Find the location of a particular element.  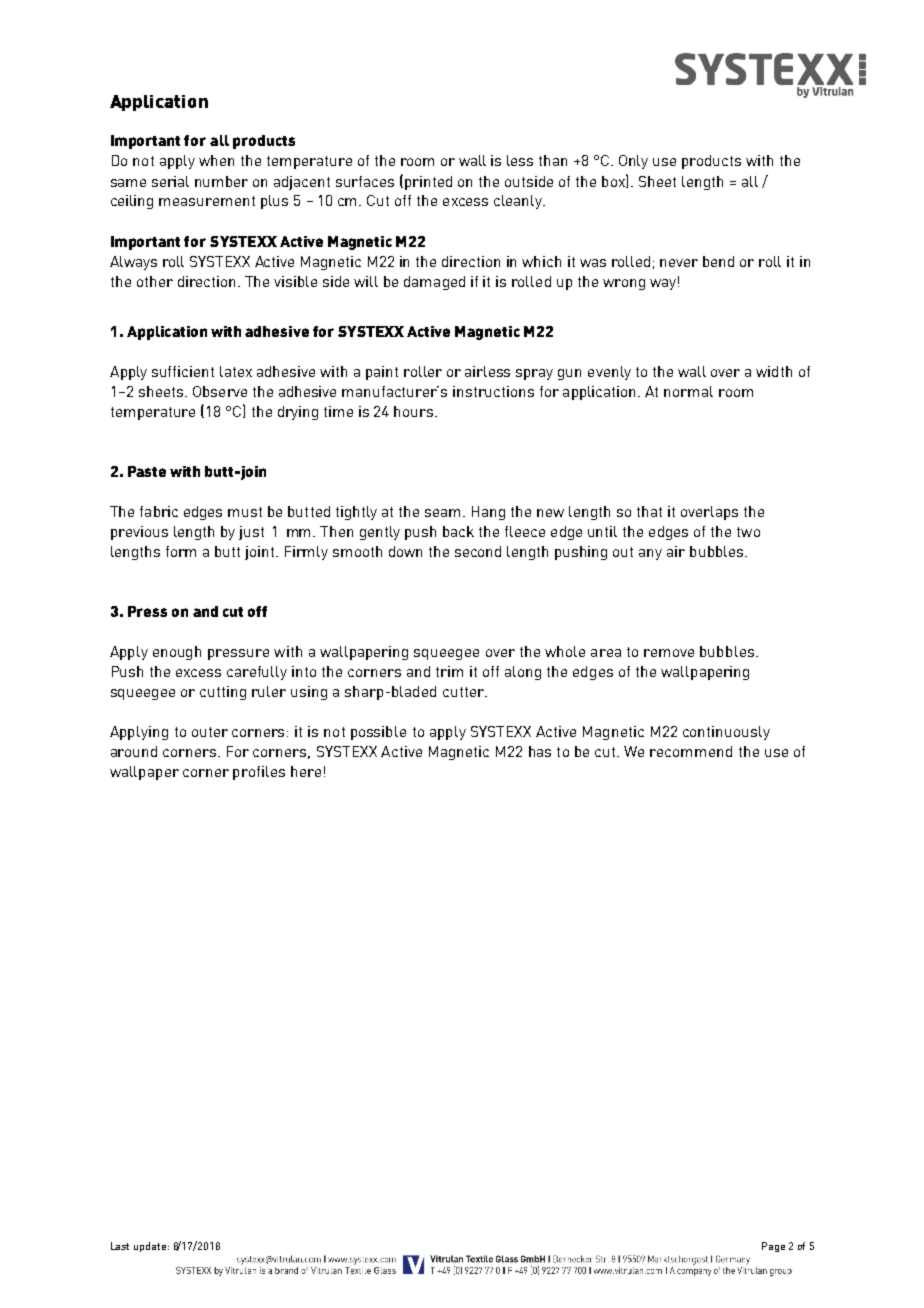

cutting is located at coordinates (223, 693).
